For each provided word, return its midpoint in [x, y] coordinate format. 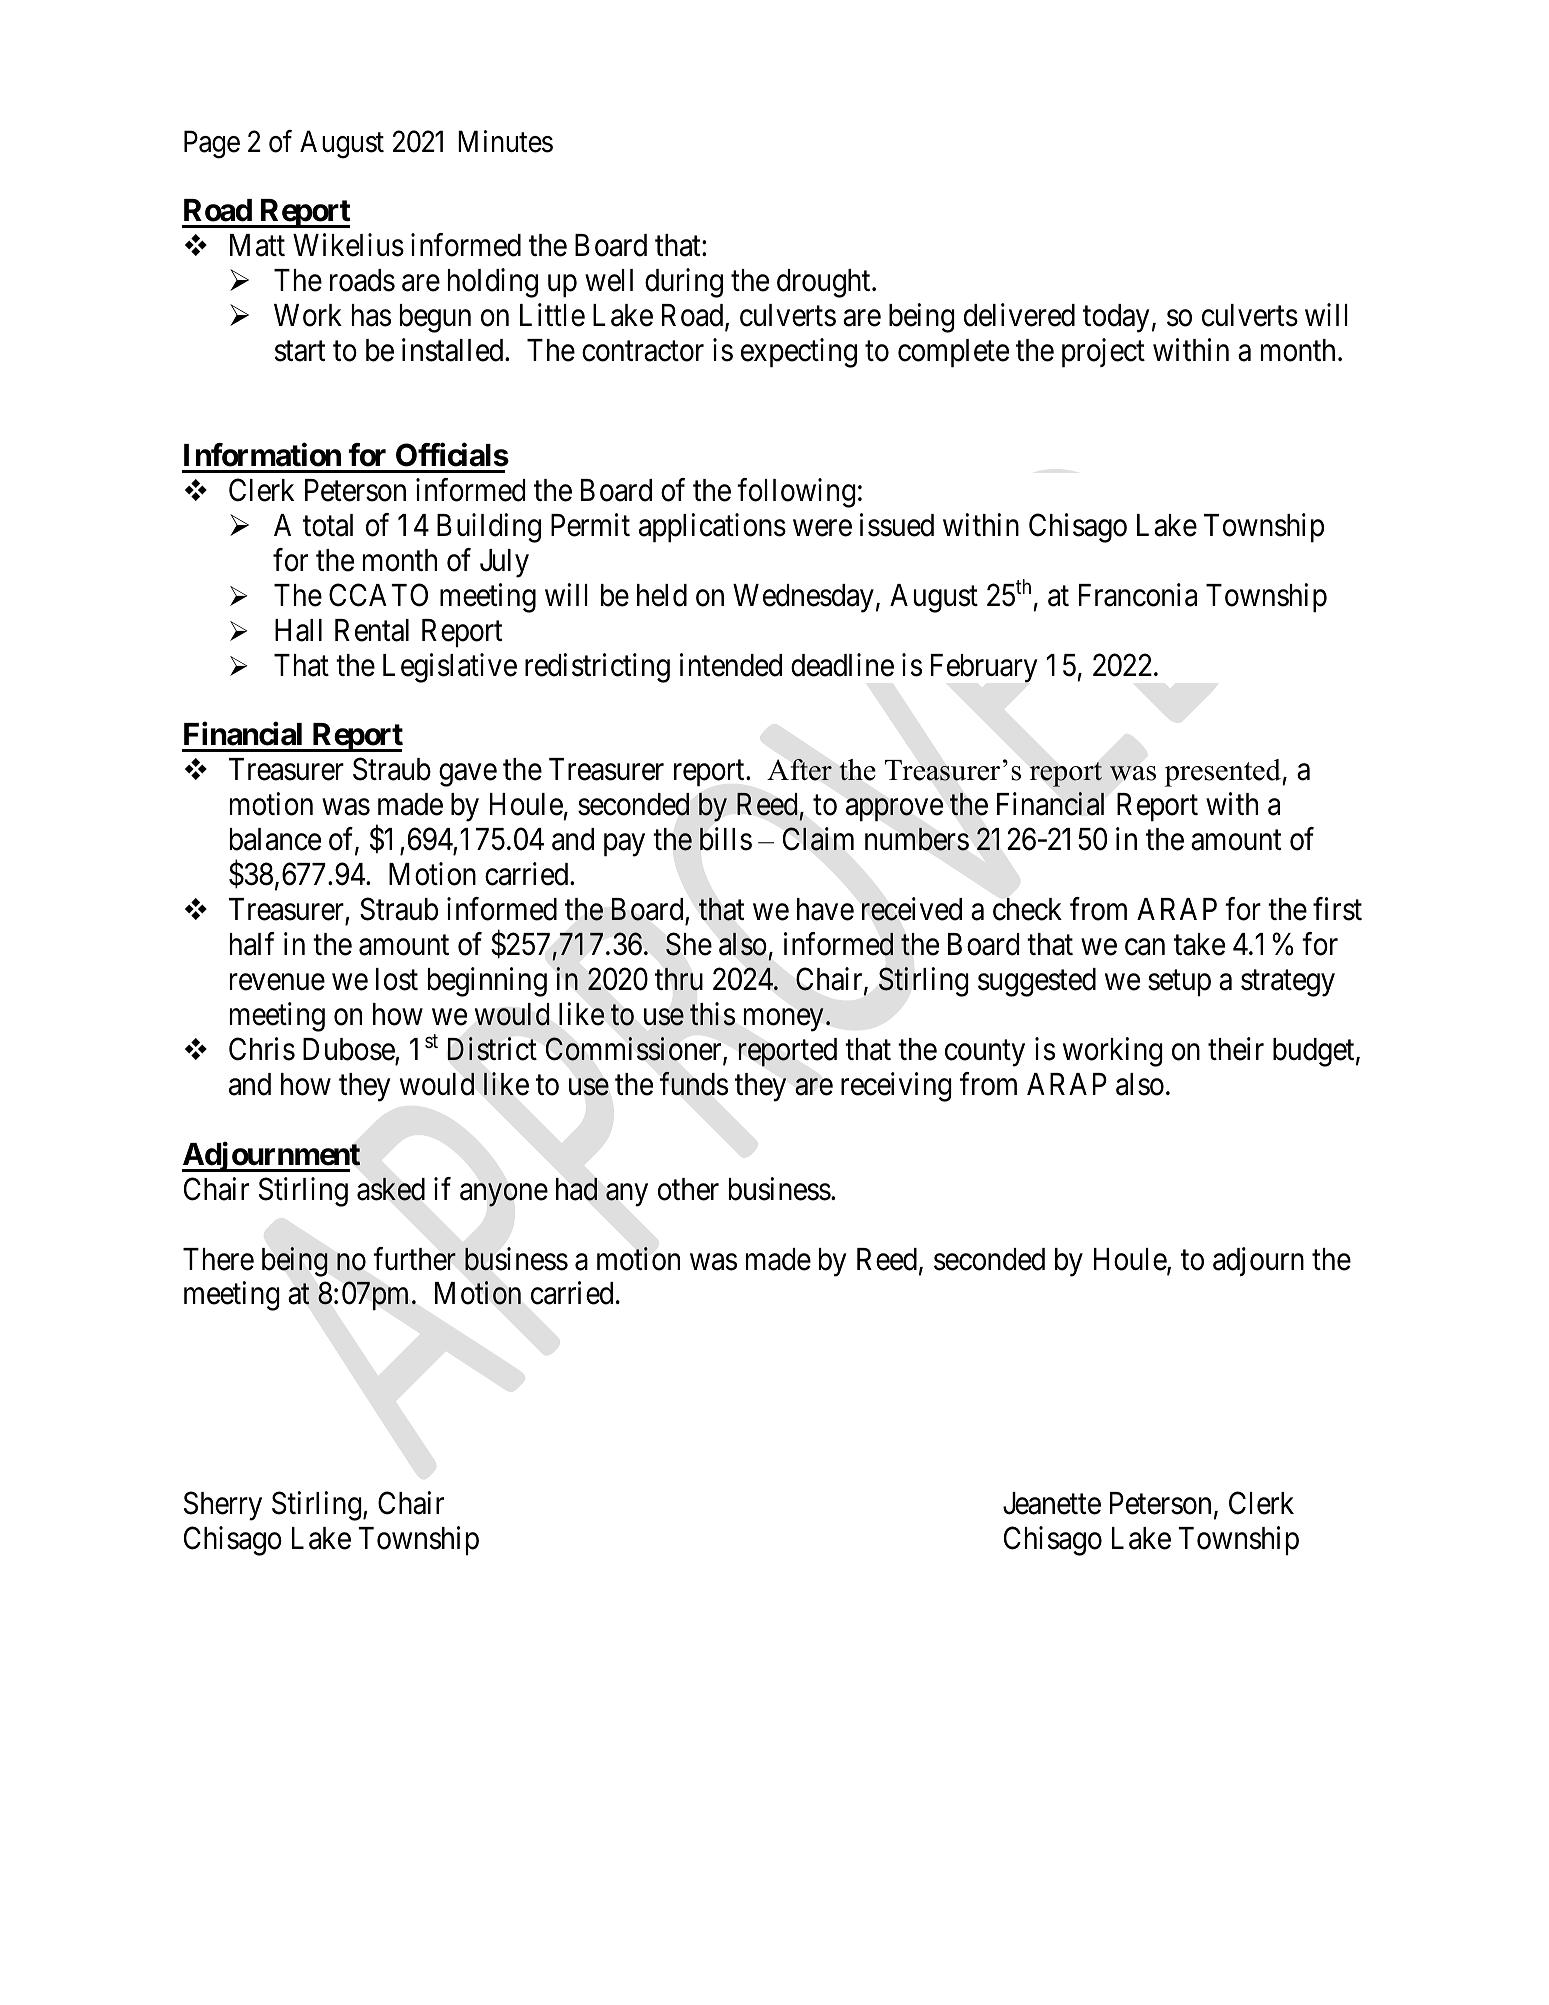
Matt [257, 245]
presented [1224, 773]
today [1116, 318]
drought [825, 283]
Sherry [223, 1506]
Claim [818, 839]
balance [275, 839]
